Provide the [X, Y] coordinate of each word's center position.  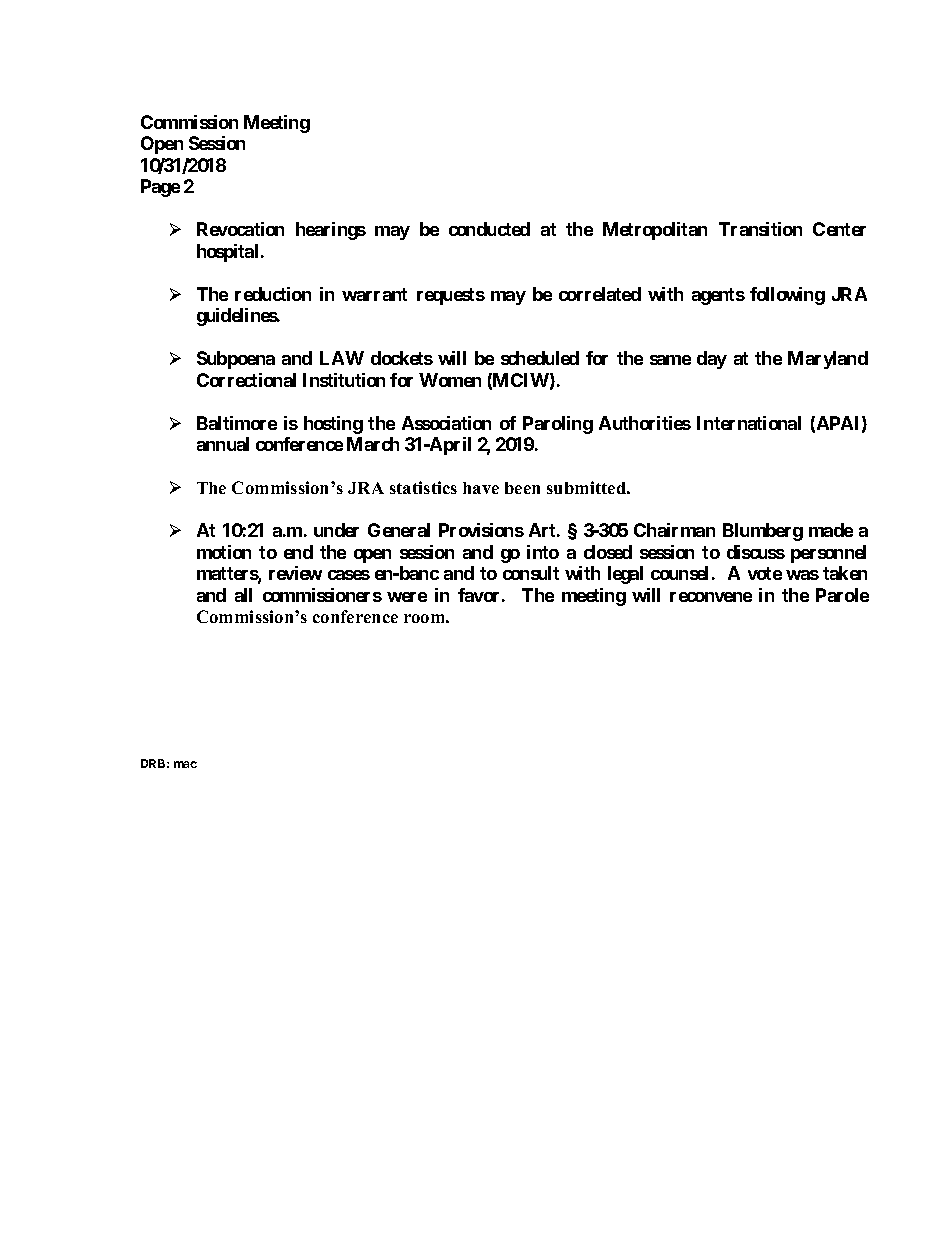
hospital [227, 253]
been [522, 488]
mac [185, 764]
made [831, 530]
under [336, 530]
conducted [489, 229]
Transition [760, 229]
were [407, 597]
